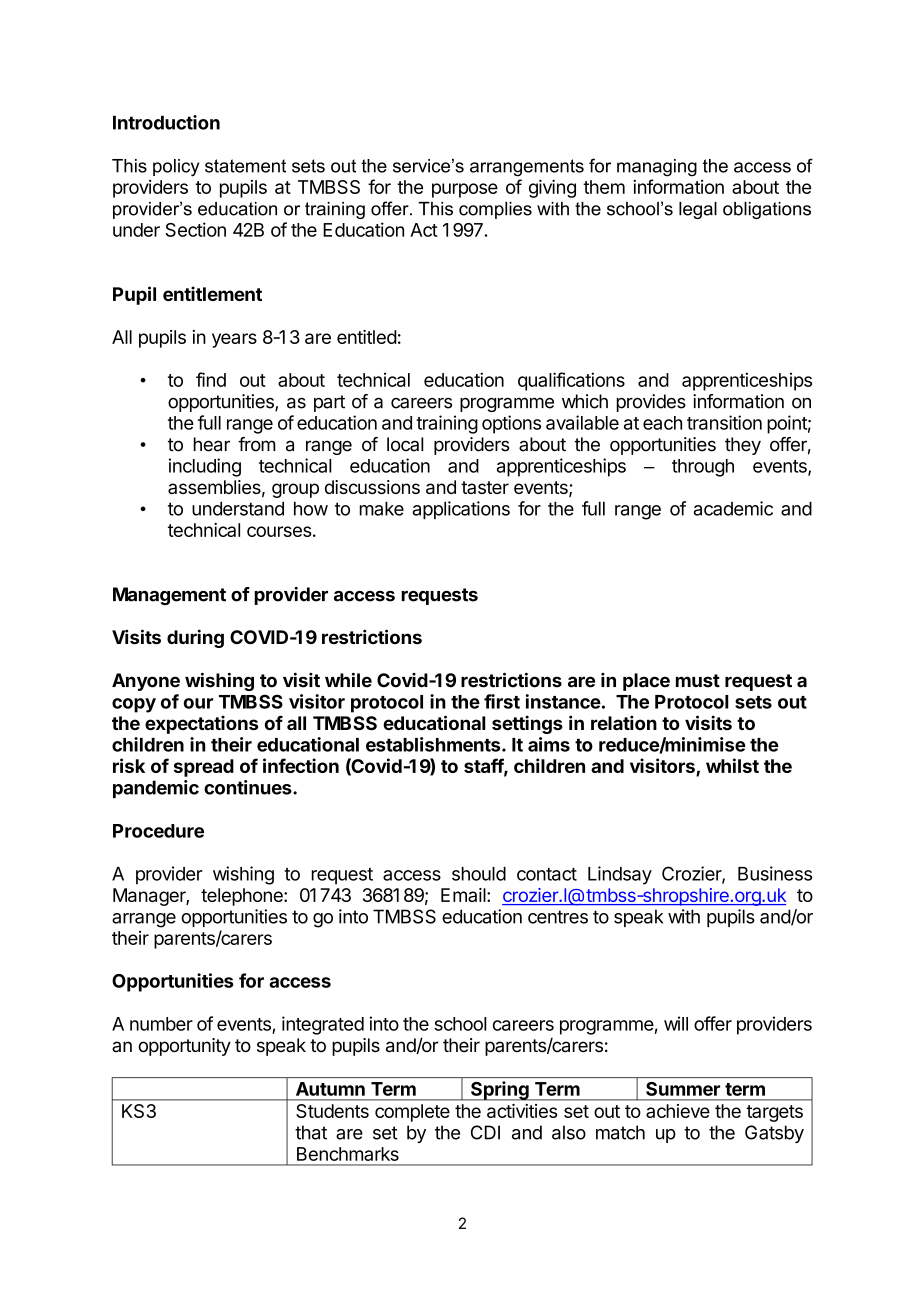 The image size is (924, 1308). Describe the element at coordinates (732, 765) in the image. I see `whilst` at that location.
